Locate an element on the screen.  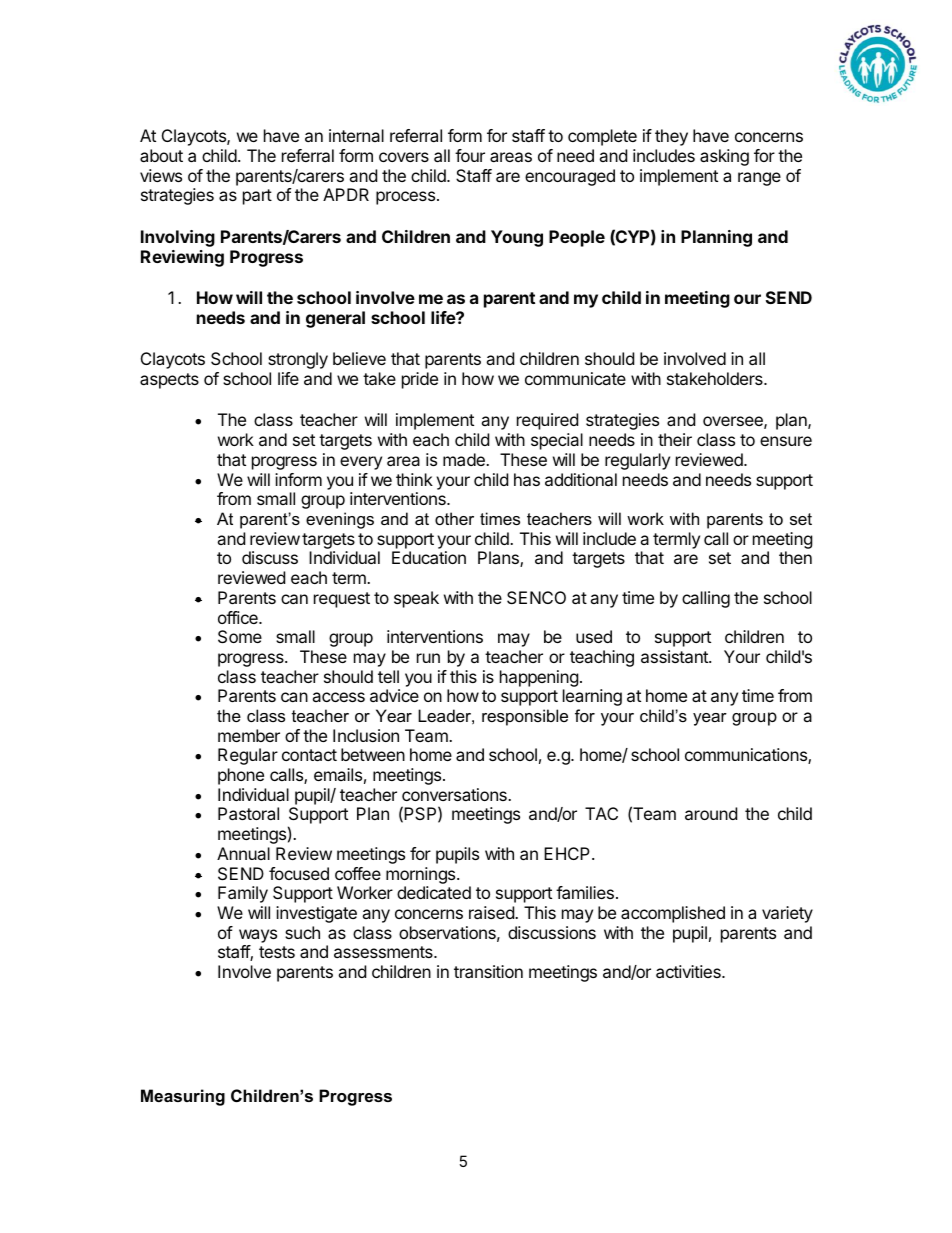
speak is located at coordinates (416, 599).
